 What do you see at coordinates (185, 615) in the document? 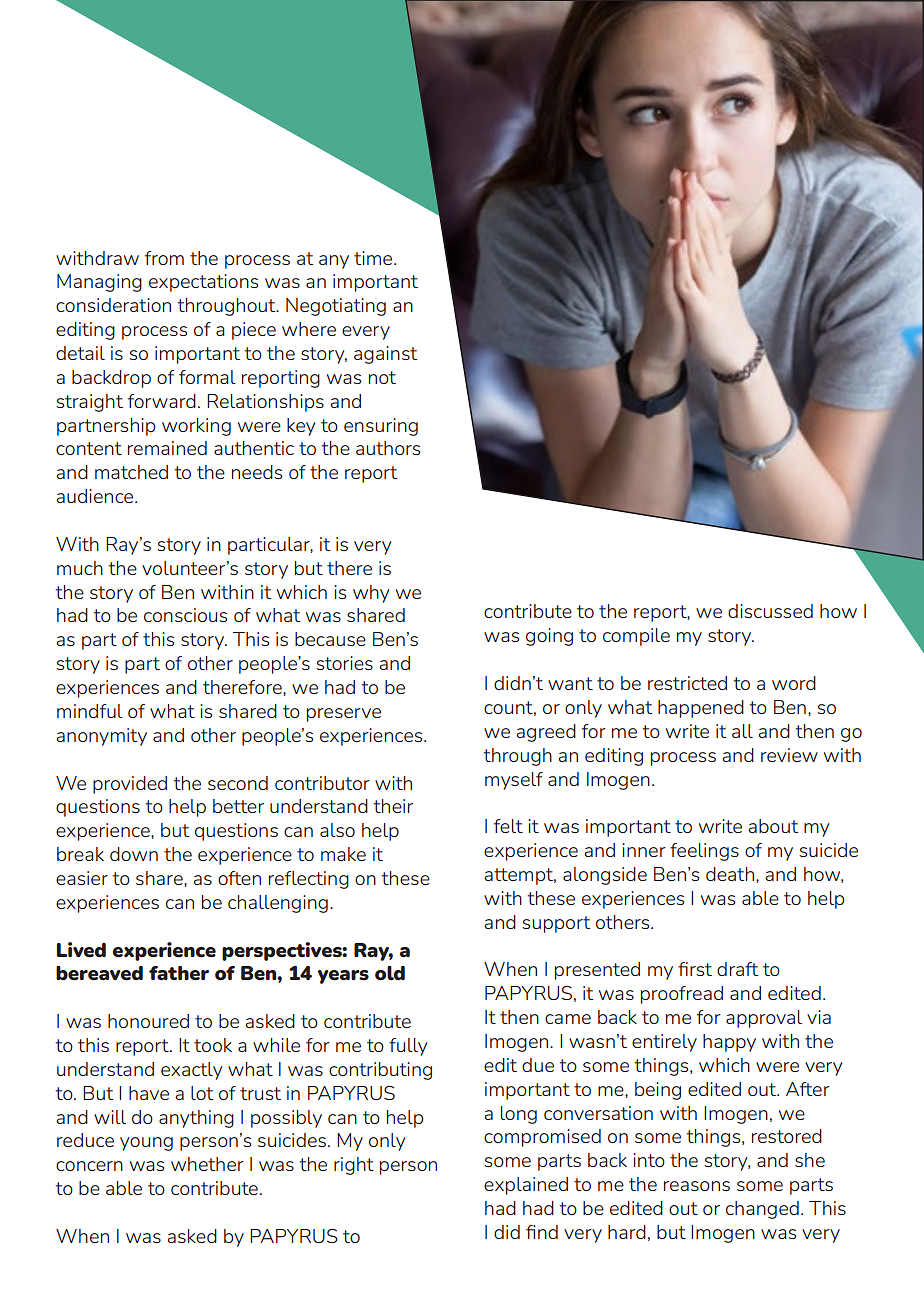
I see `conscious` at bounding box center [185, 615].
